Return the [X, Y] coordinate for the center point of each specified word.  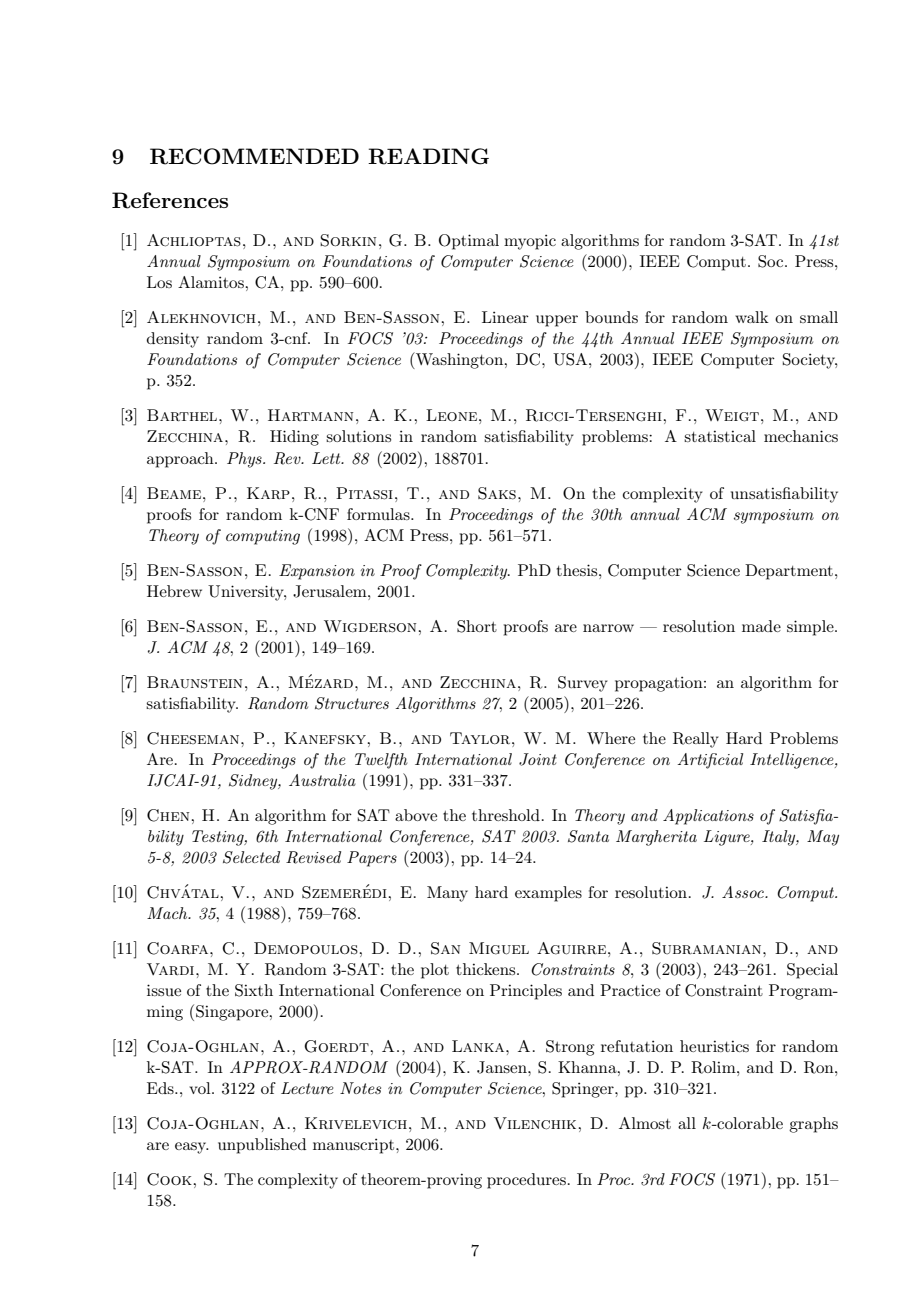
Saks [497, 493]
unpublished [262, 1146]
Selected [251, 857]
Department [789, 572]
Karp [268, 493]
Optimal [469, 242]
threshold [506, 815]
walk [752, 317]
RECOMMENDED [254, 156]
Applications [708, 817]
